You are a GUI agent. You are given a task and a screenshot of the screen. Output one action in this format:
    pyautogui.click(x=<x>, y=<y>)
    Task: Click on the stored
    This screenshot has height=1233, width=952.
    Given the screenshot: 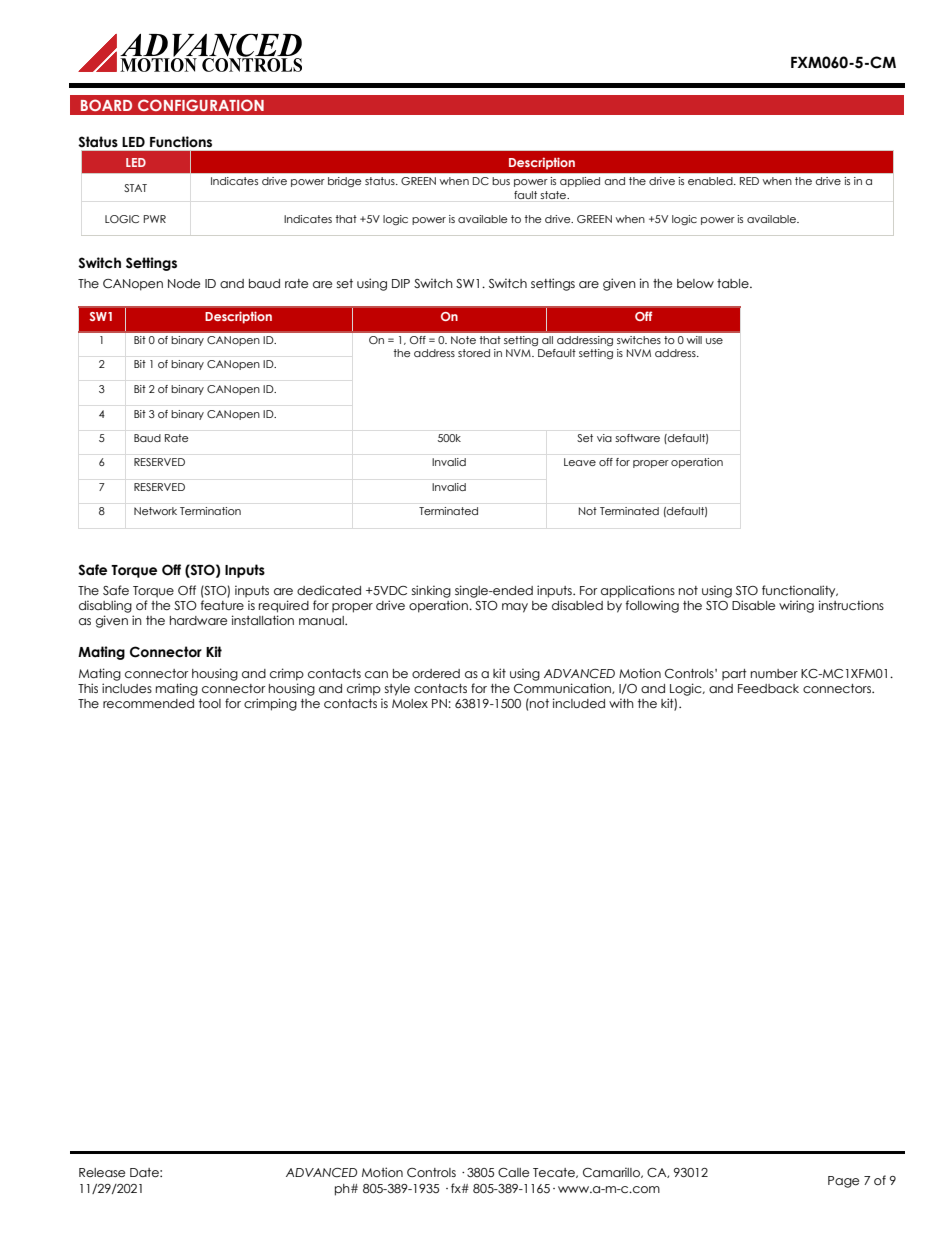 What is the action you would take?
    pyautogui.click(x=474, y=353)
